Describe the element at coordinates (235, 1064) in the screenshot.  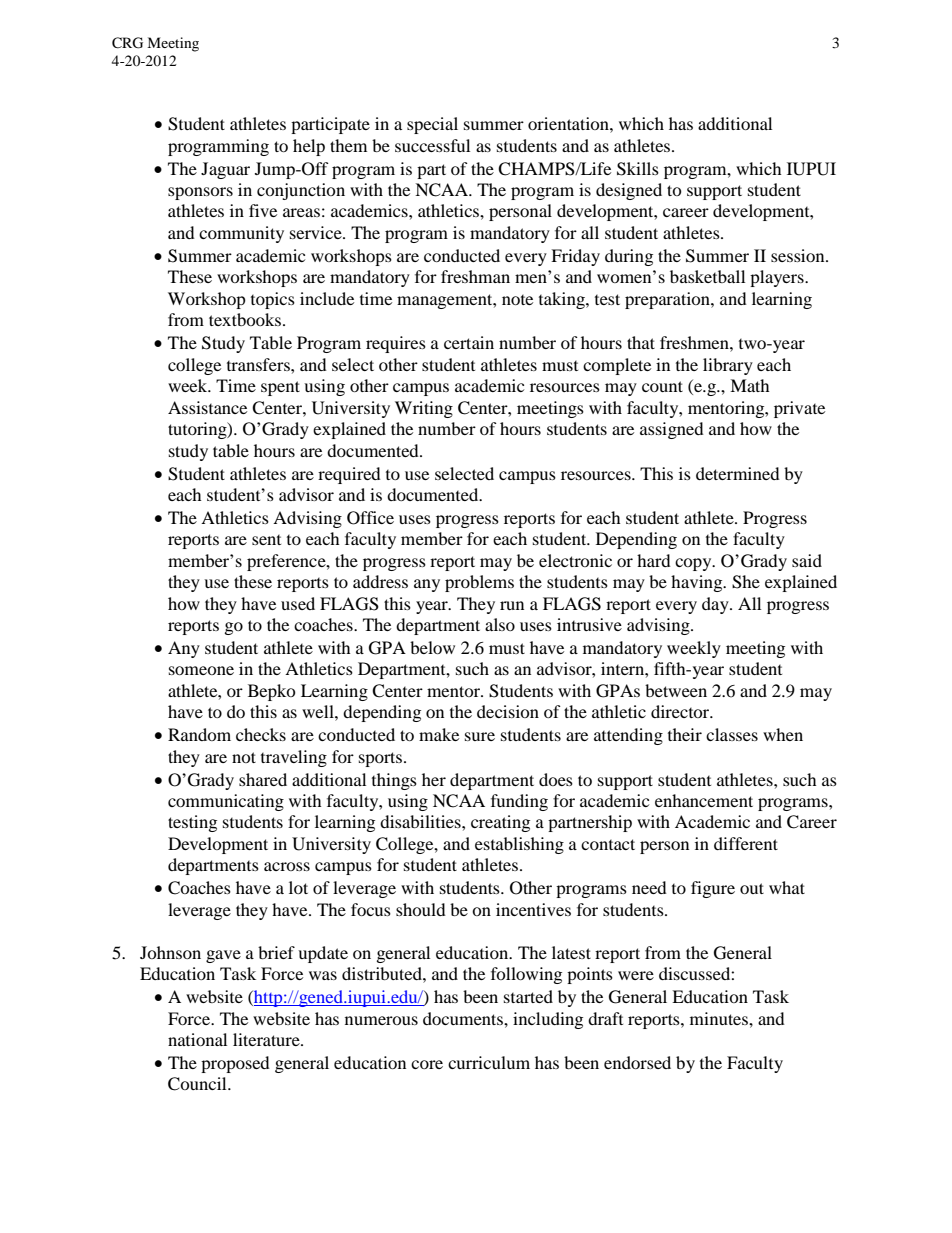
I see `proposed` at that location.
